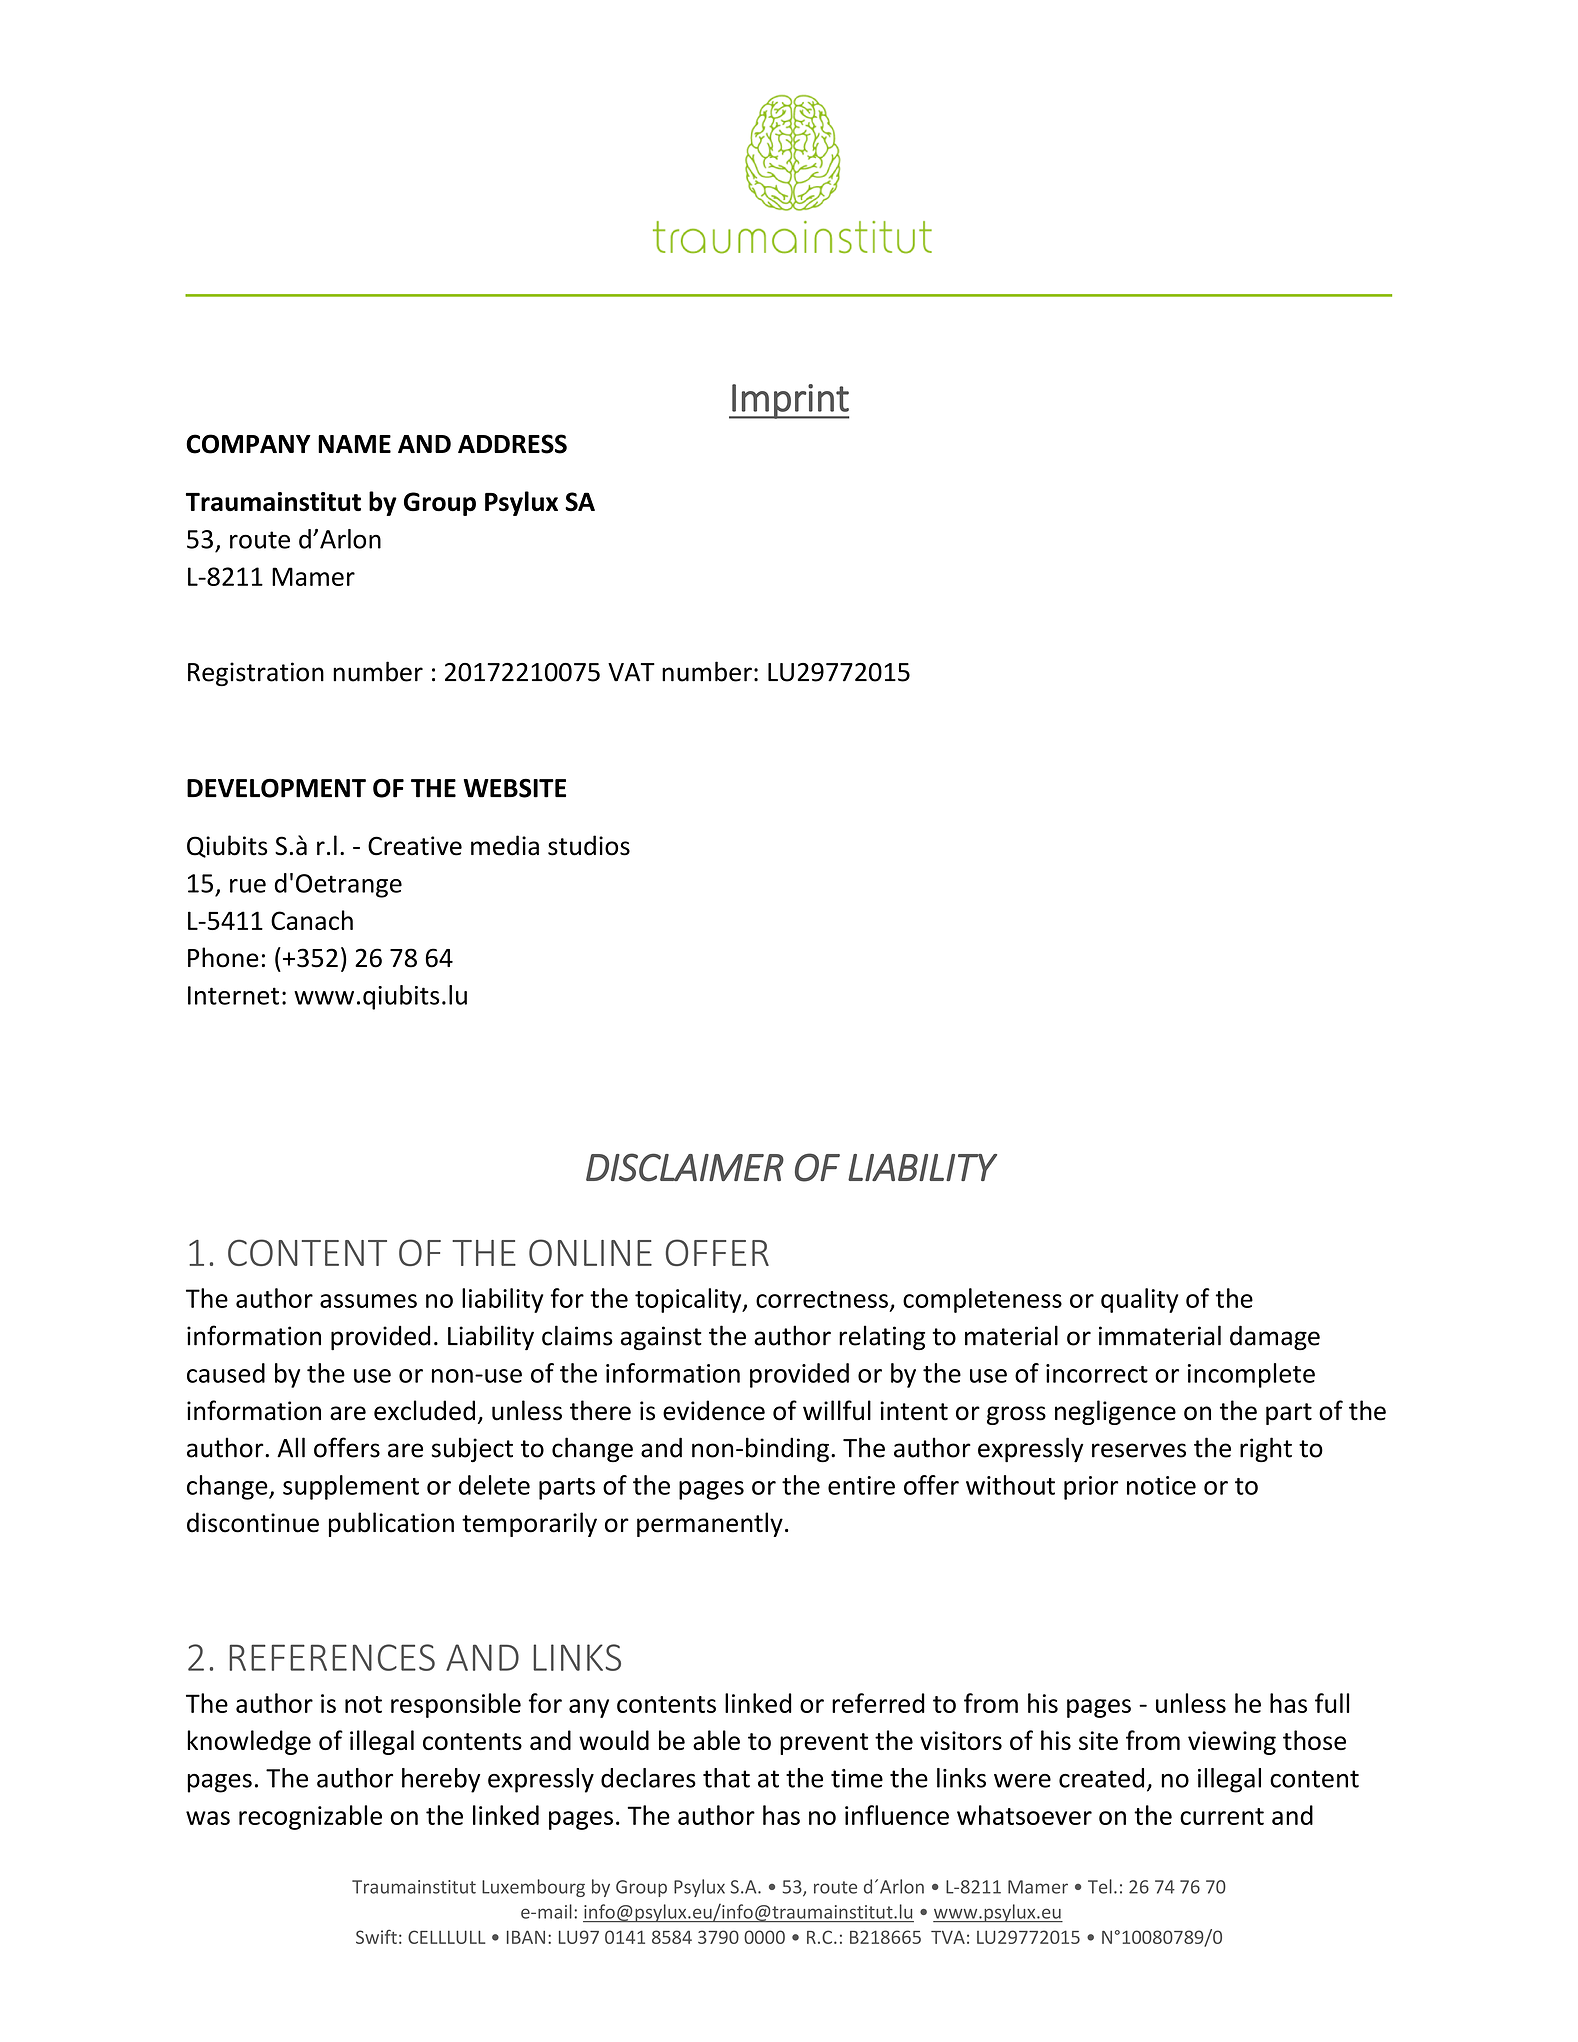 The image size is (1578, 2042). Describe the element at coordinates (291, 1447) in the screenshot. I see `All` at that location.
